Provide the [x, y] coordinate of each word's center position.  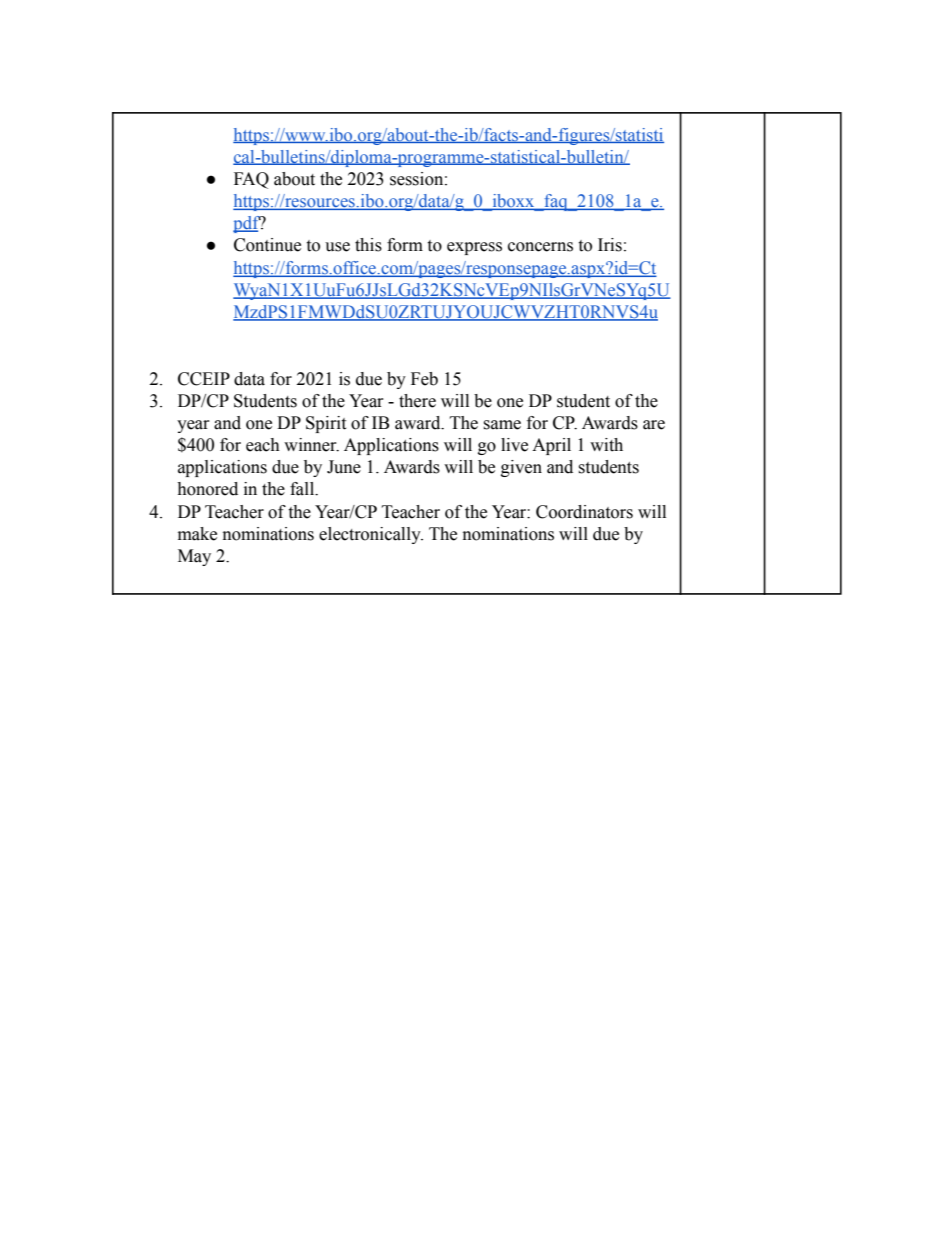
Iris [610, 245]
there [417, 401]
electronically [371, 535]
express [474, 248]
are [654, 425]
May [194, 557]
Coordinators [584, 512]
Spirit [326, 424]
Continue [267, 245]
